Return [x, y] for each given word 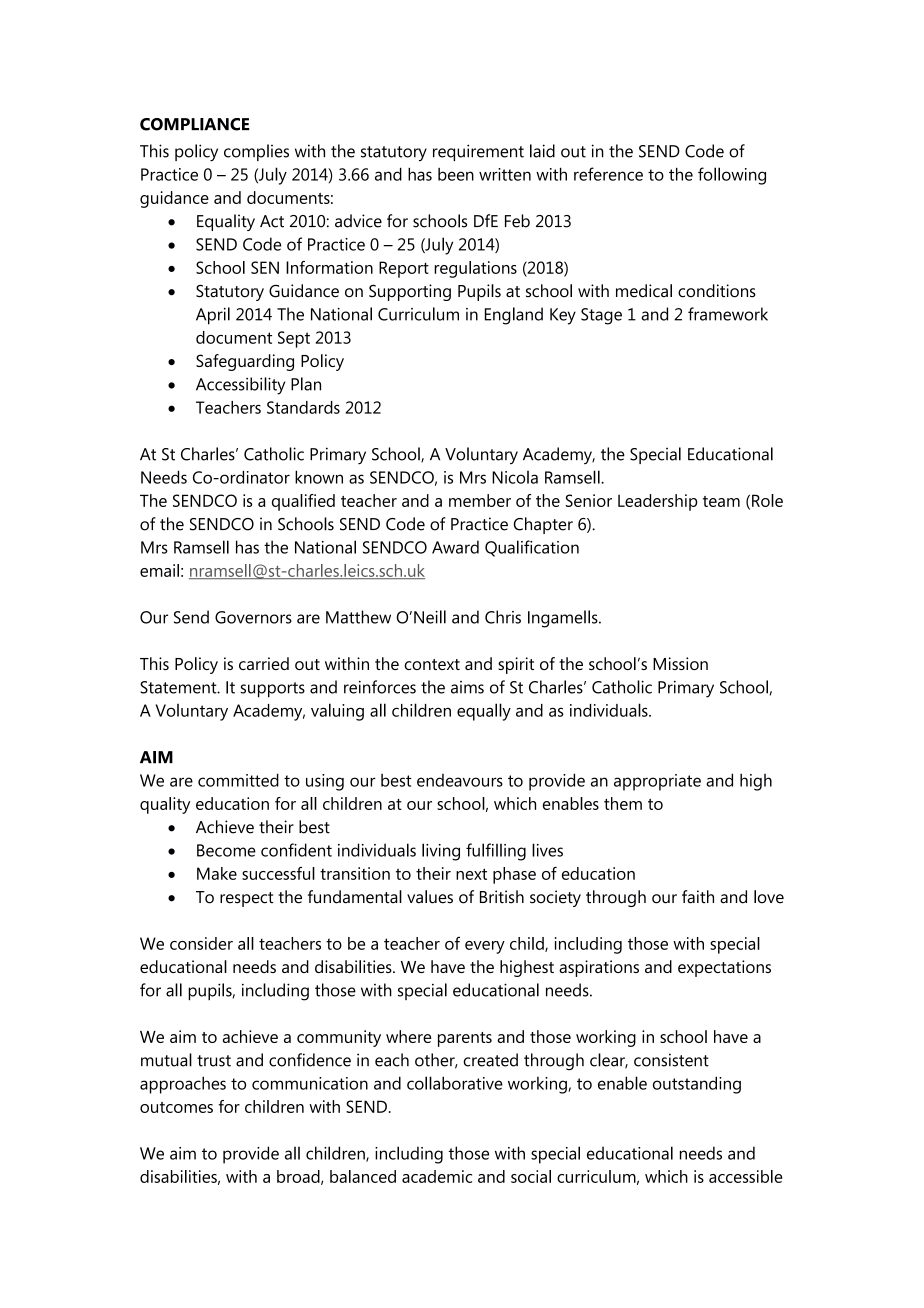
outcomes [176, 1107]
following [732, 176]
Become [226, 850]
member [480, 500]
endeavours [460, 780]
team [721, 501]
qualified [303, 502]
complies [256, 152]
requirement [478, 152]
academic [437, 1176]
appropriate [657, 782]
